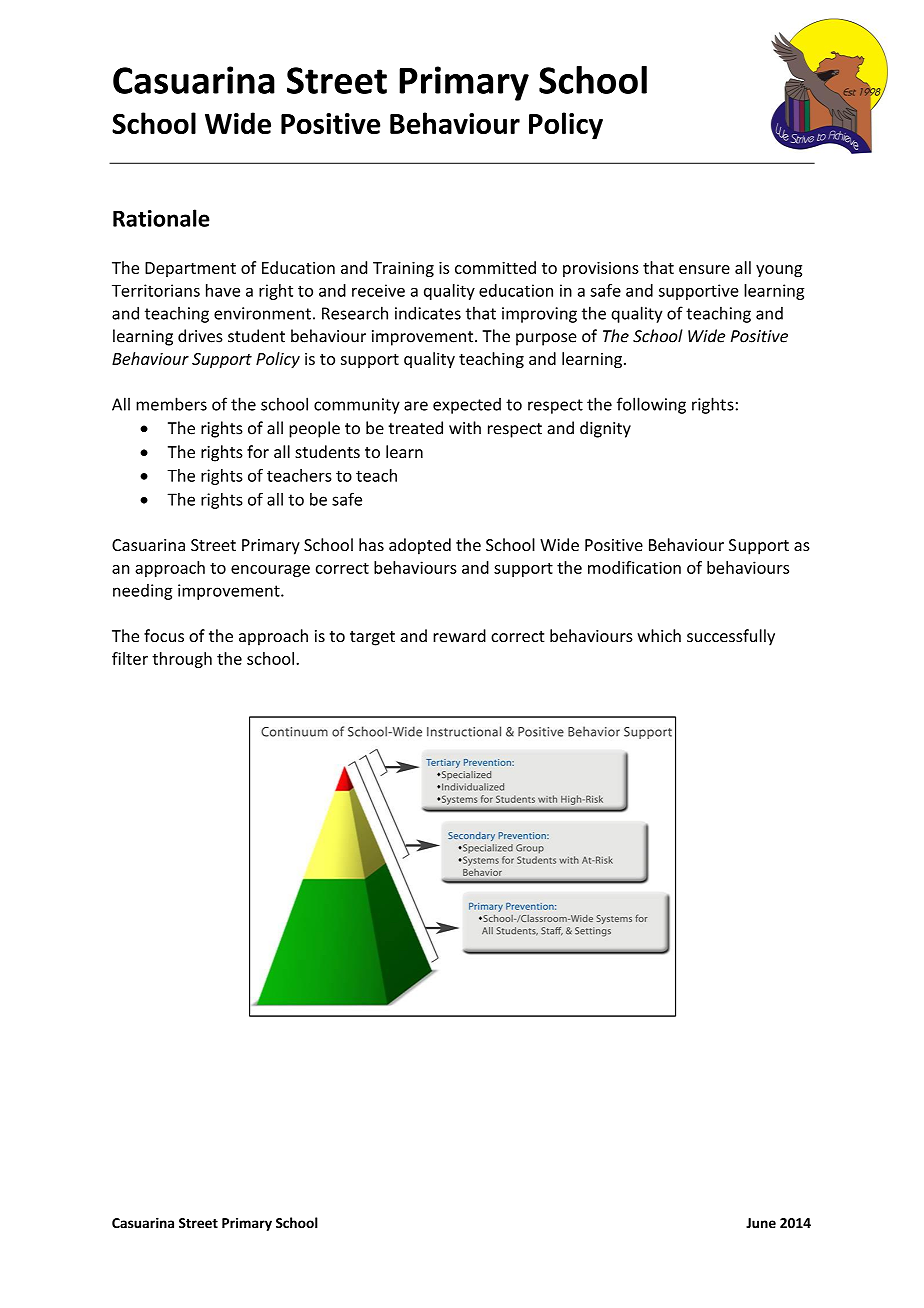  I want to click on modification, so click(634, 567).
